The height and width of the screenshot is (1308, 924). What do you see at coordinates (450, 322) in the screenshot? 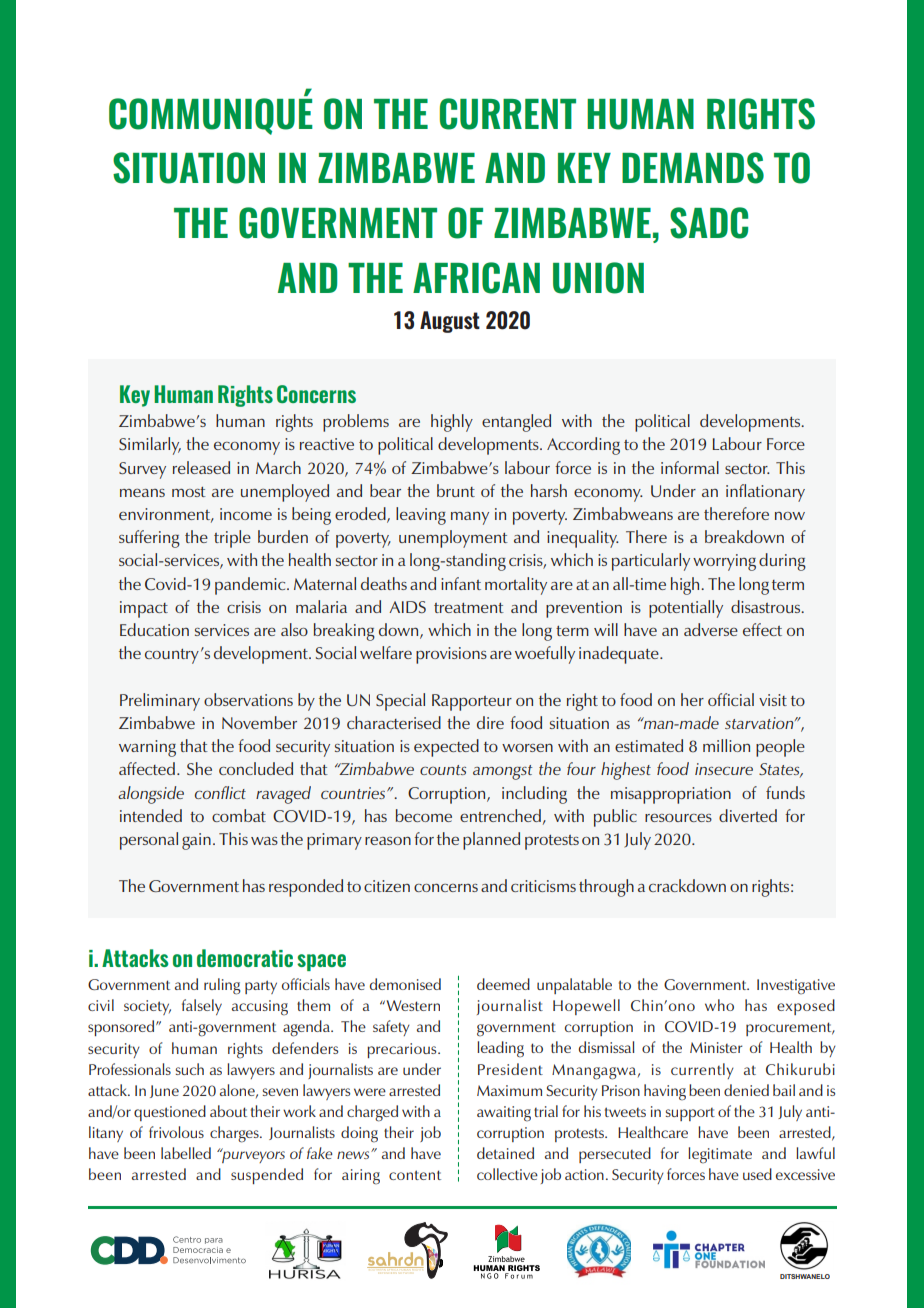
I see `August` at bounding box center [450, 322].
